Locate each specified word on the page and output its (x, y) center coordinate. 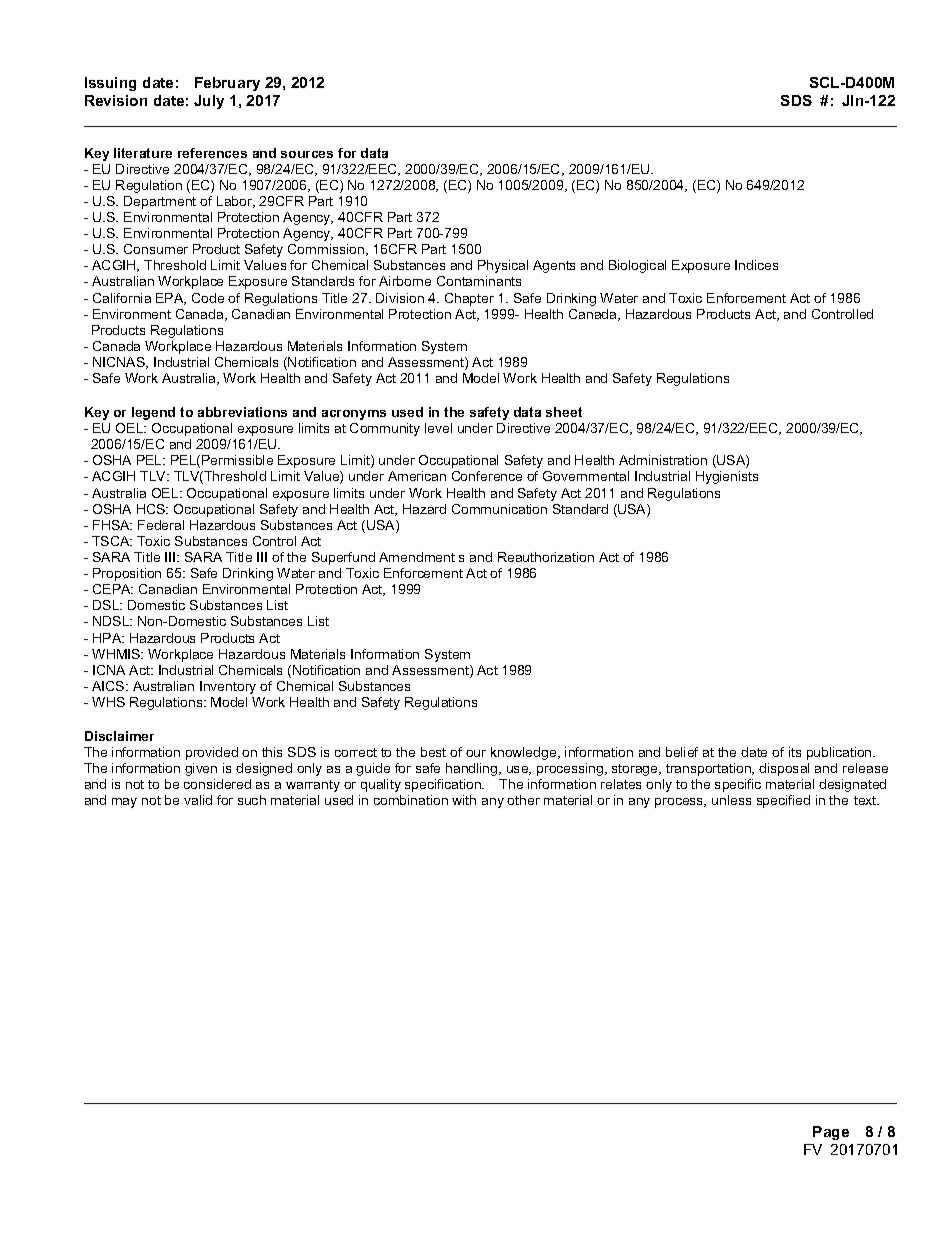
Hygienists (727, 477)
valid (198, 800)
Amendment (417, 557)
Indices (756, 265)
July (209, 102)
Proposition (127, 574)
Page (831, 1133)
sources (307, 154)
